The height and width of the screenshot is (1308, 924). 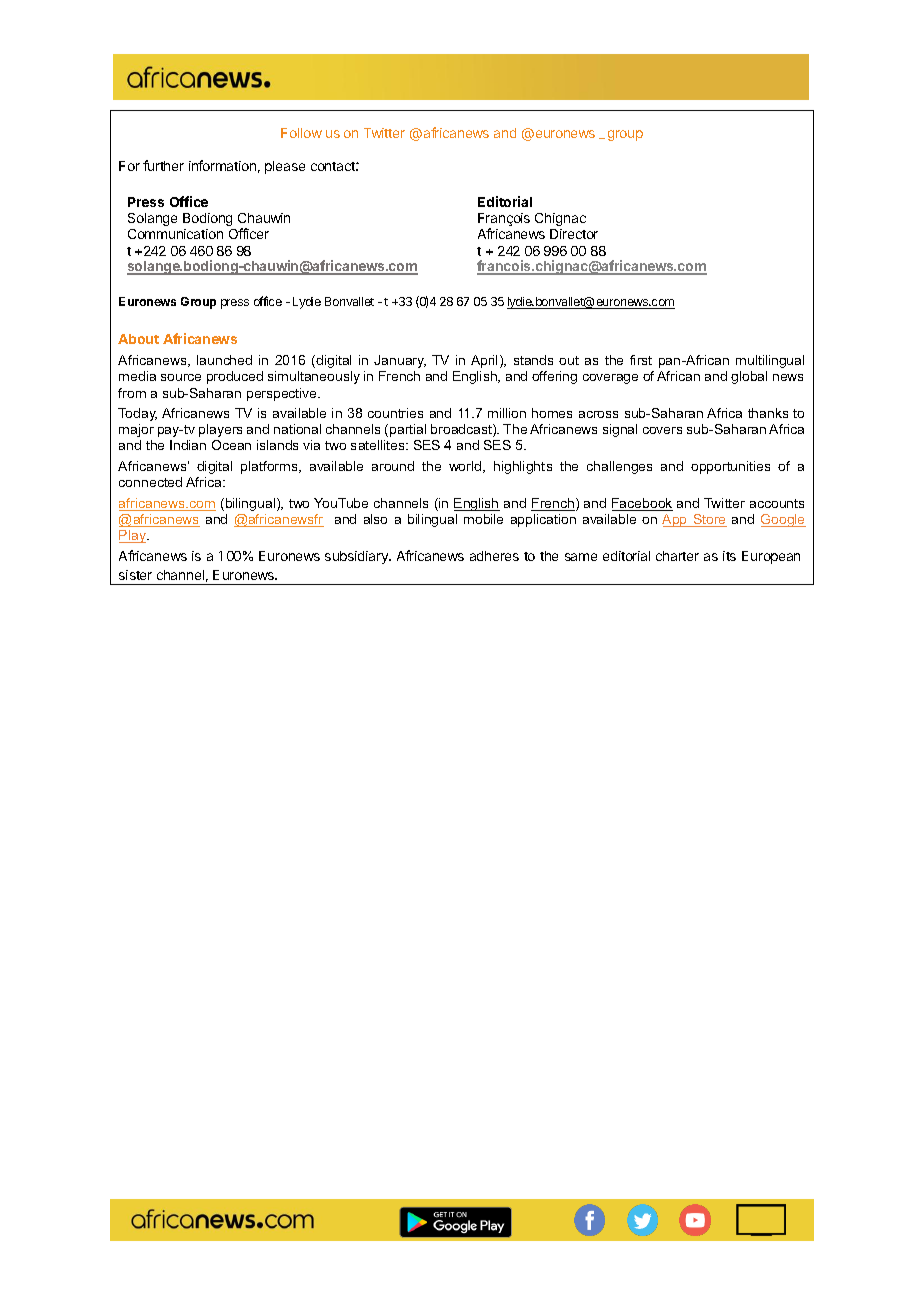 I want to click on April, so click(x=486, y=361).
